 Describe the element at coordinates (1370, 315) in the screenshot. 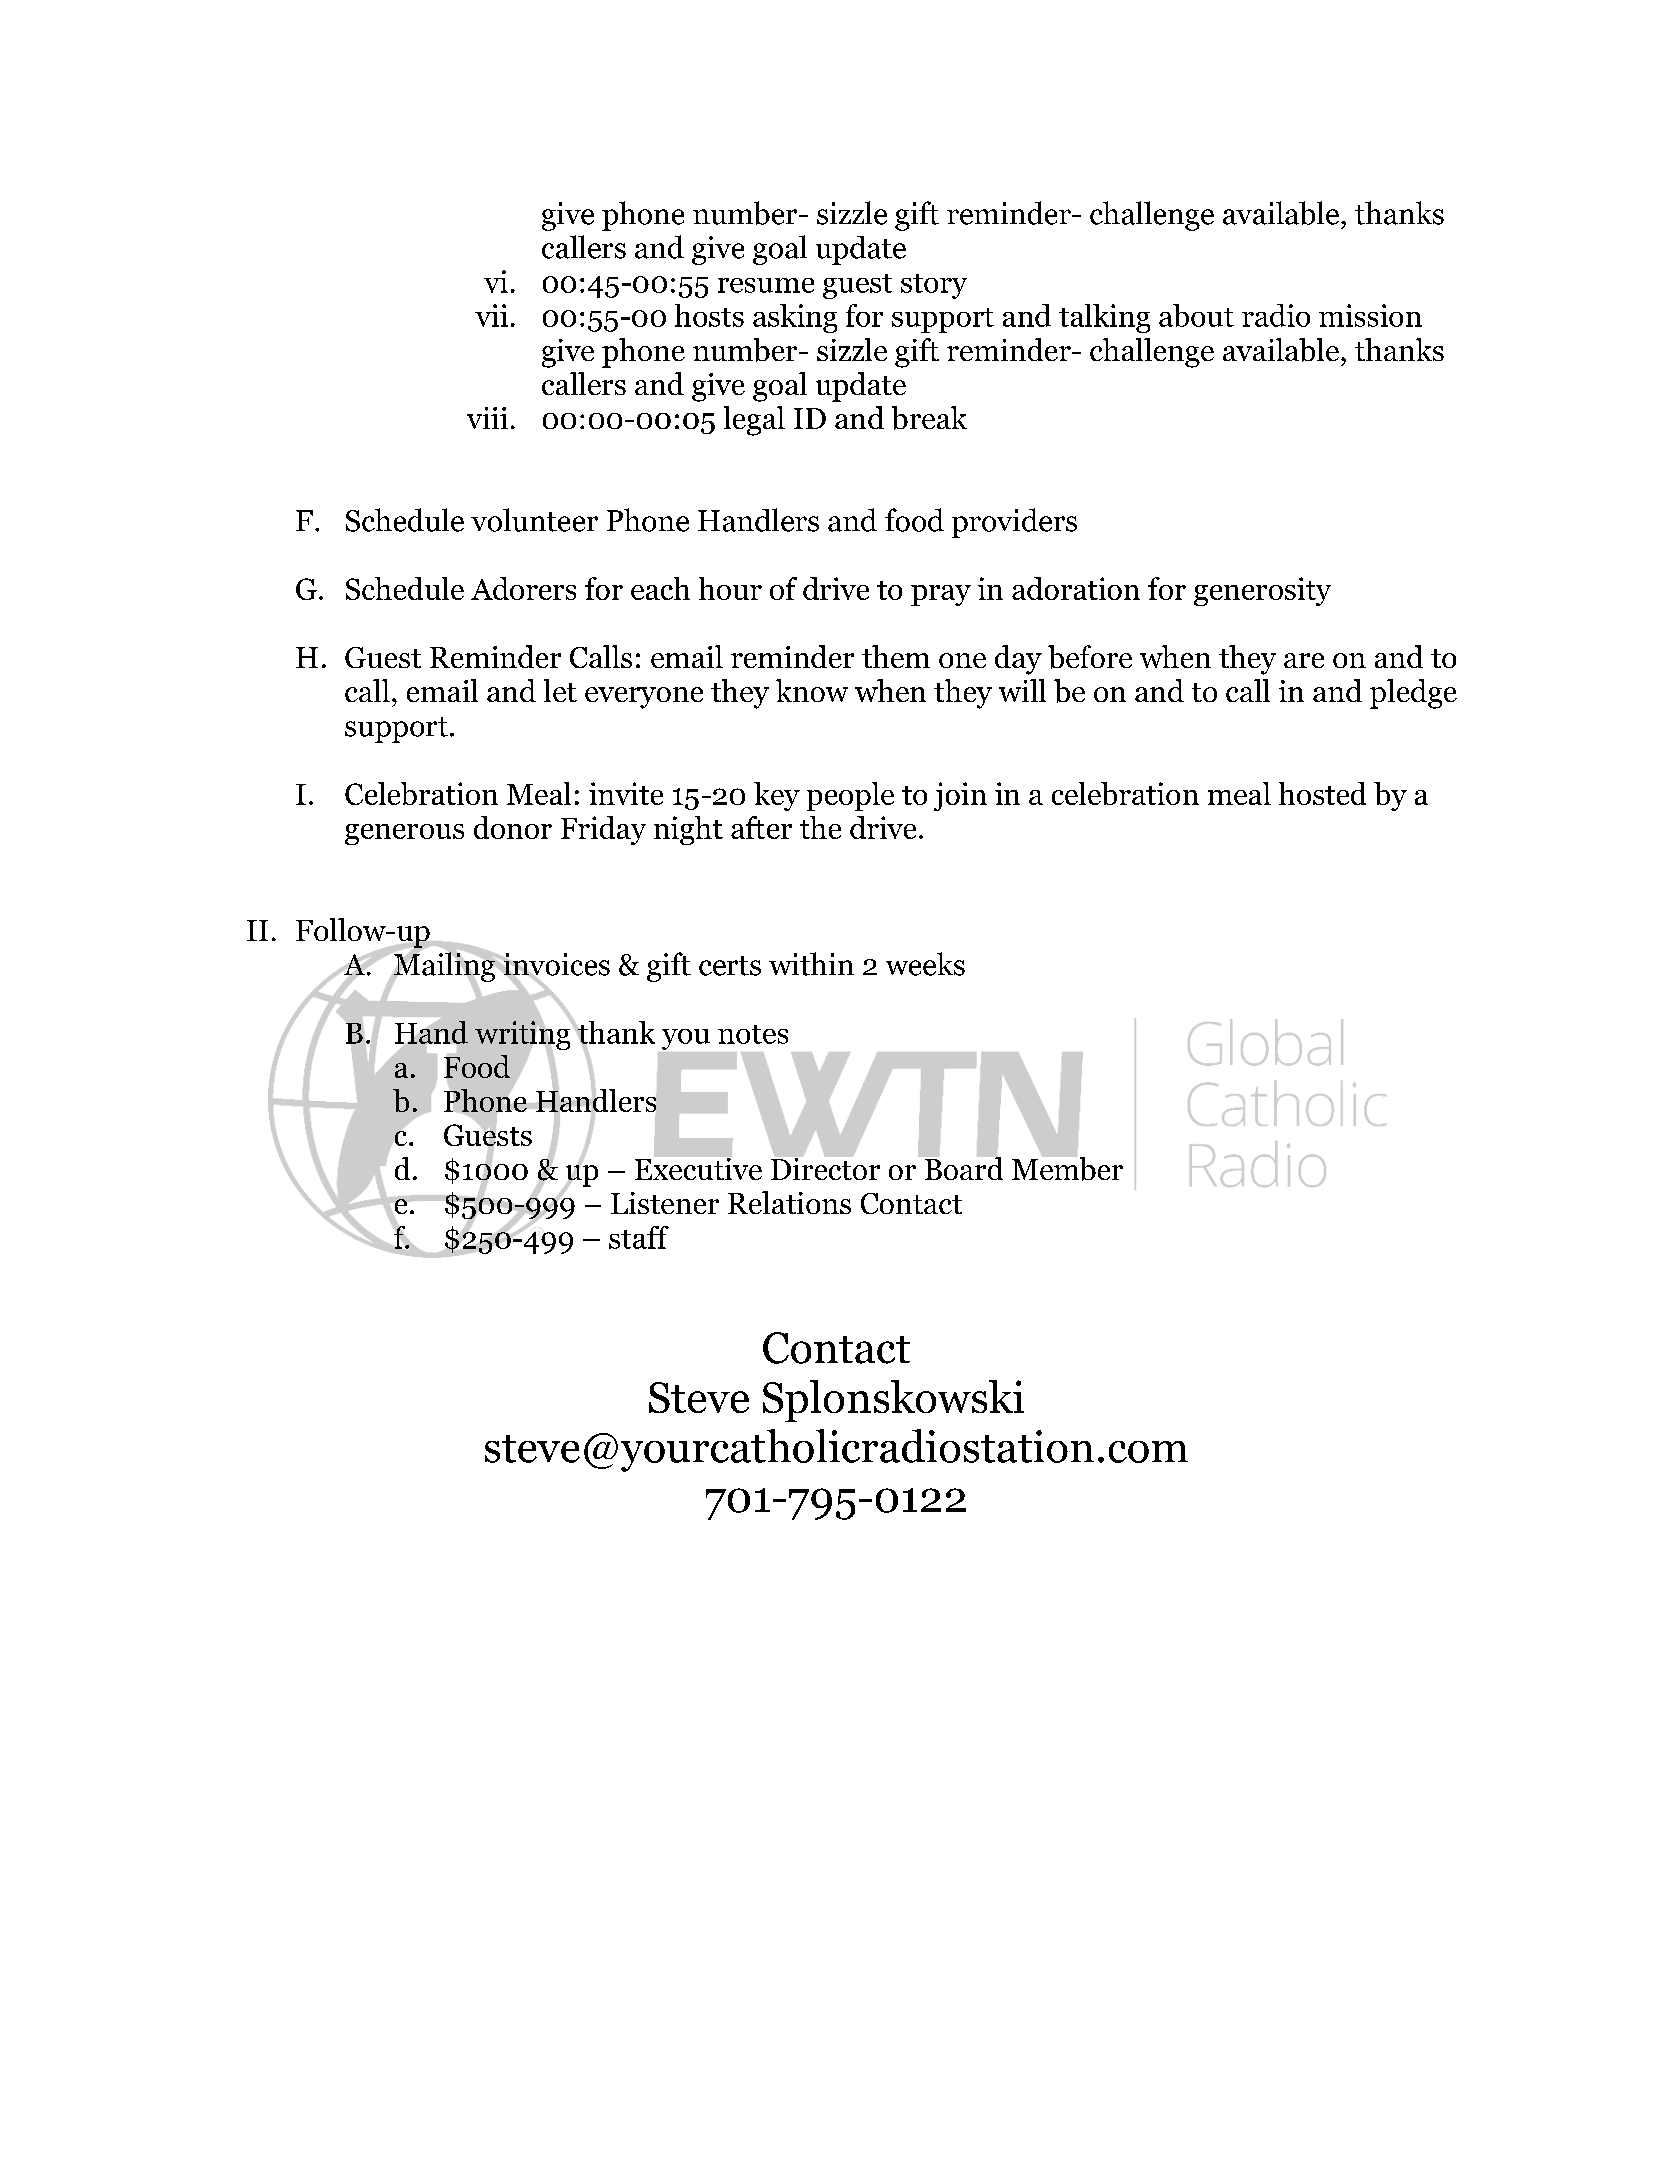

I see `mission` at that location.
